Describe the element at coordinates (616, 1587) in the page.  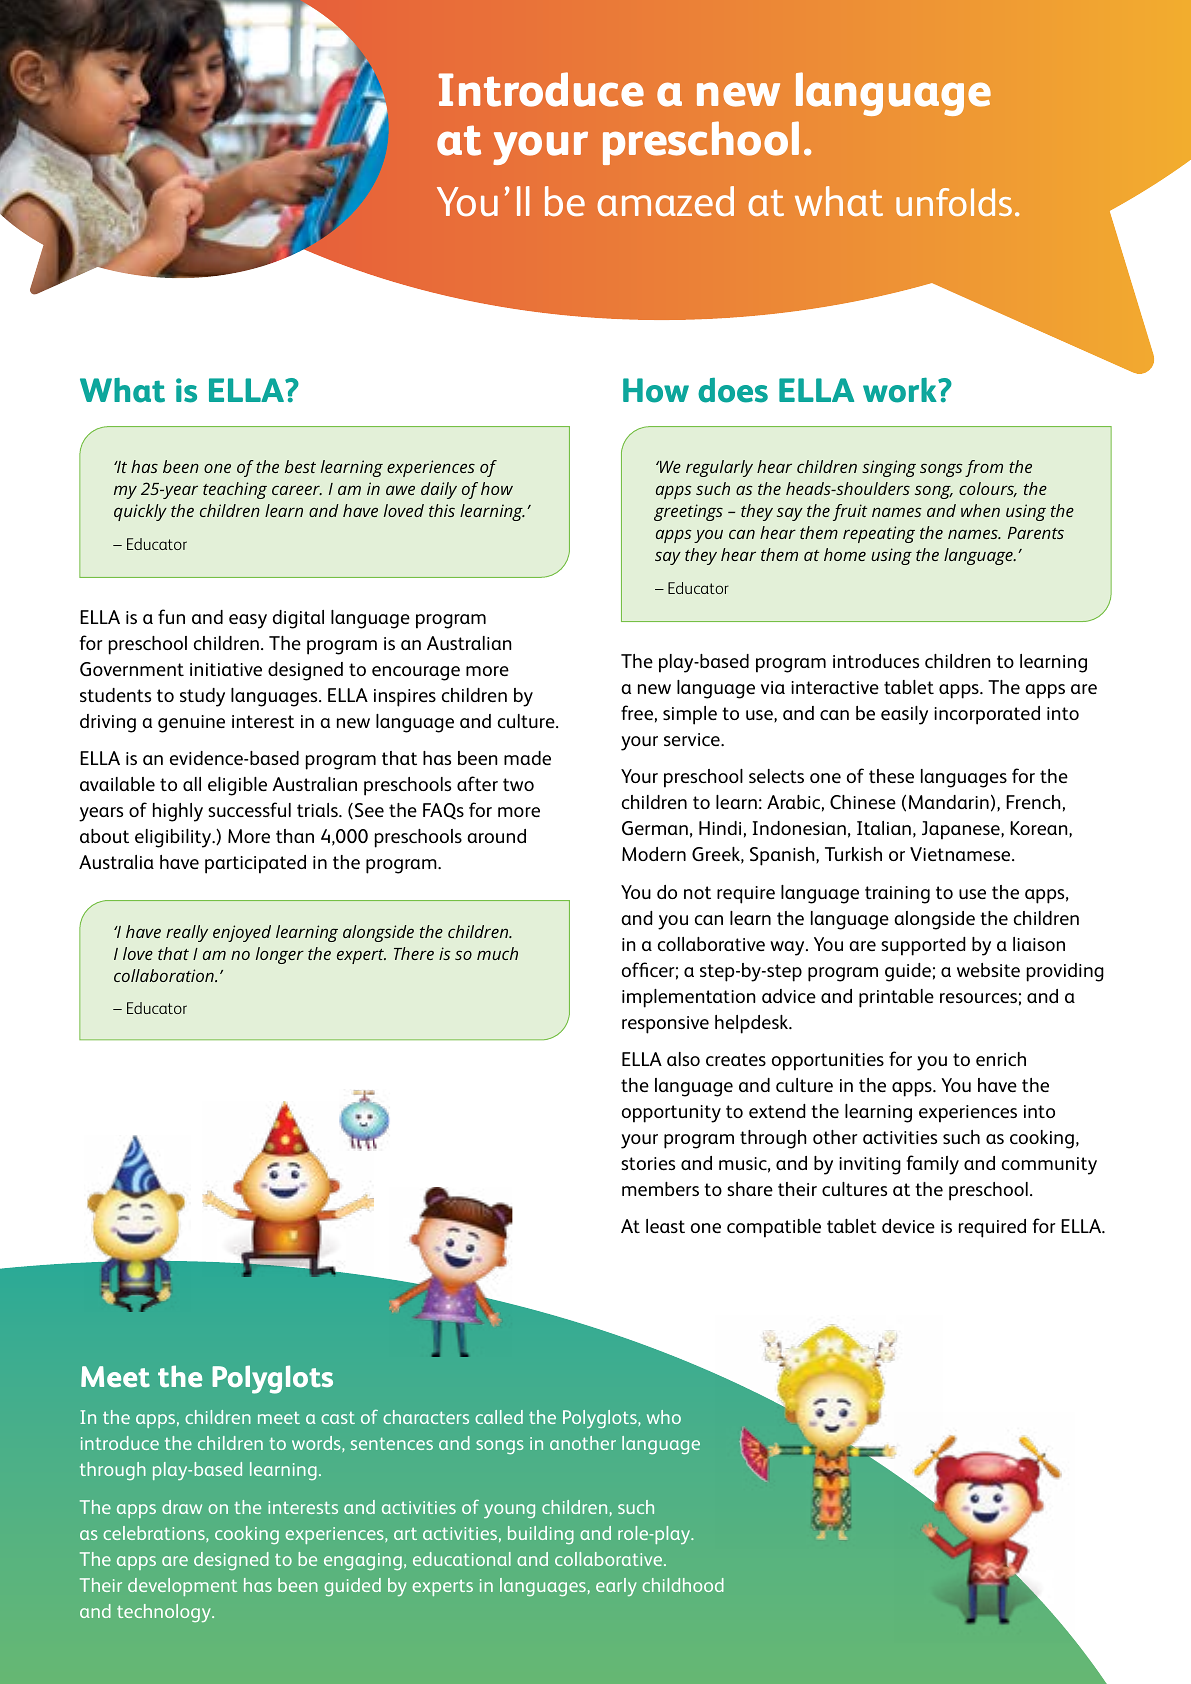
I see `early` at that location.
